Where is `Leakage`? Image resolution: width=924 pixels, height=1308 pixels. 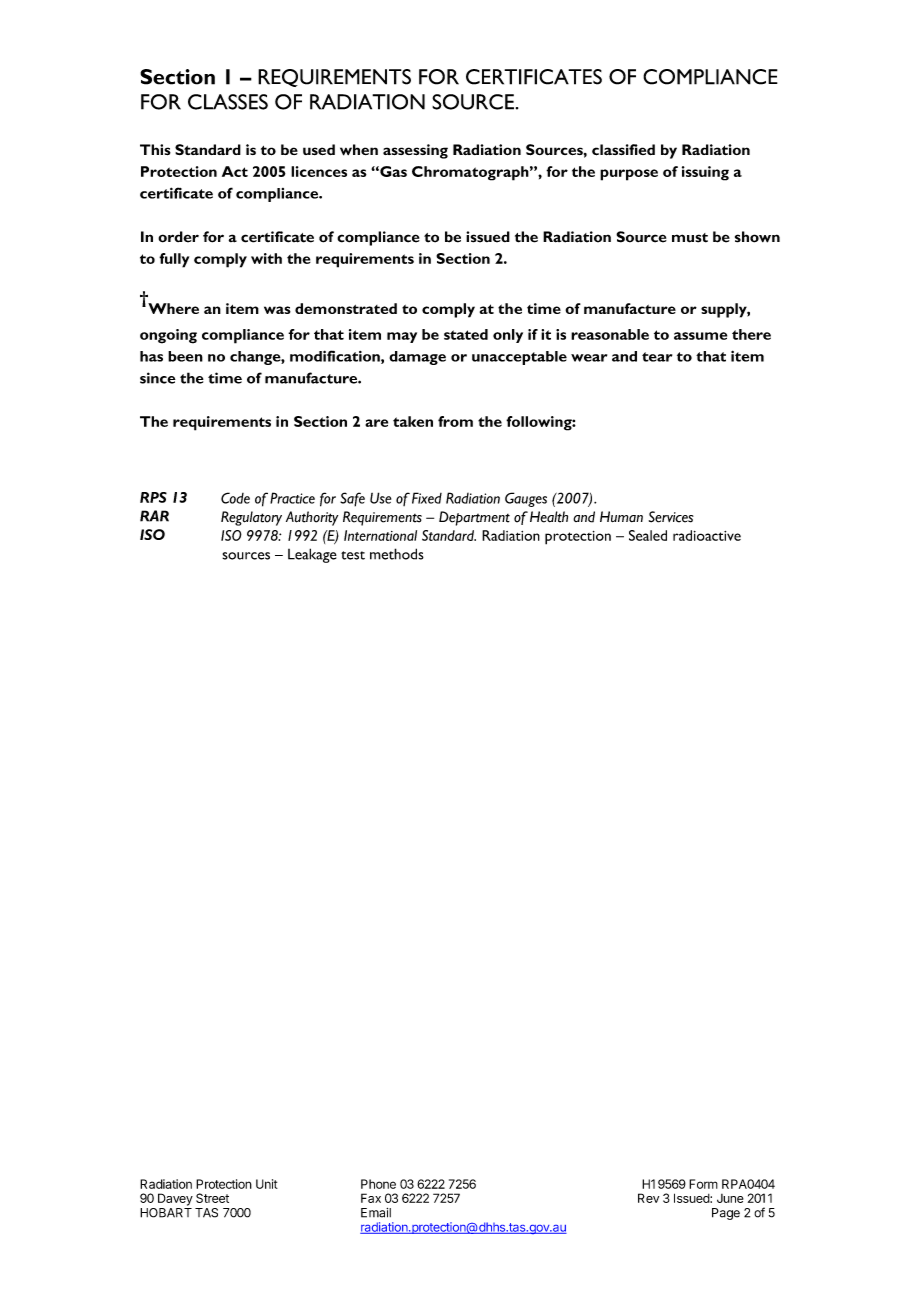
Leakage is located at coordinates (312, 555).
